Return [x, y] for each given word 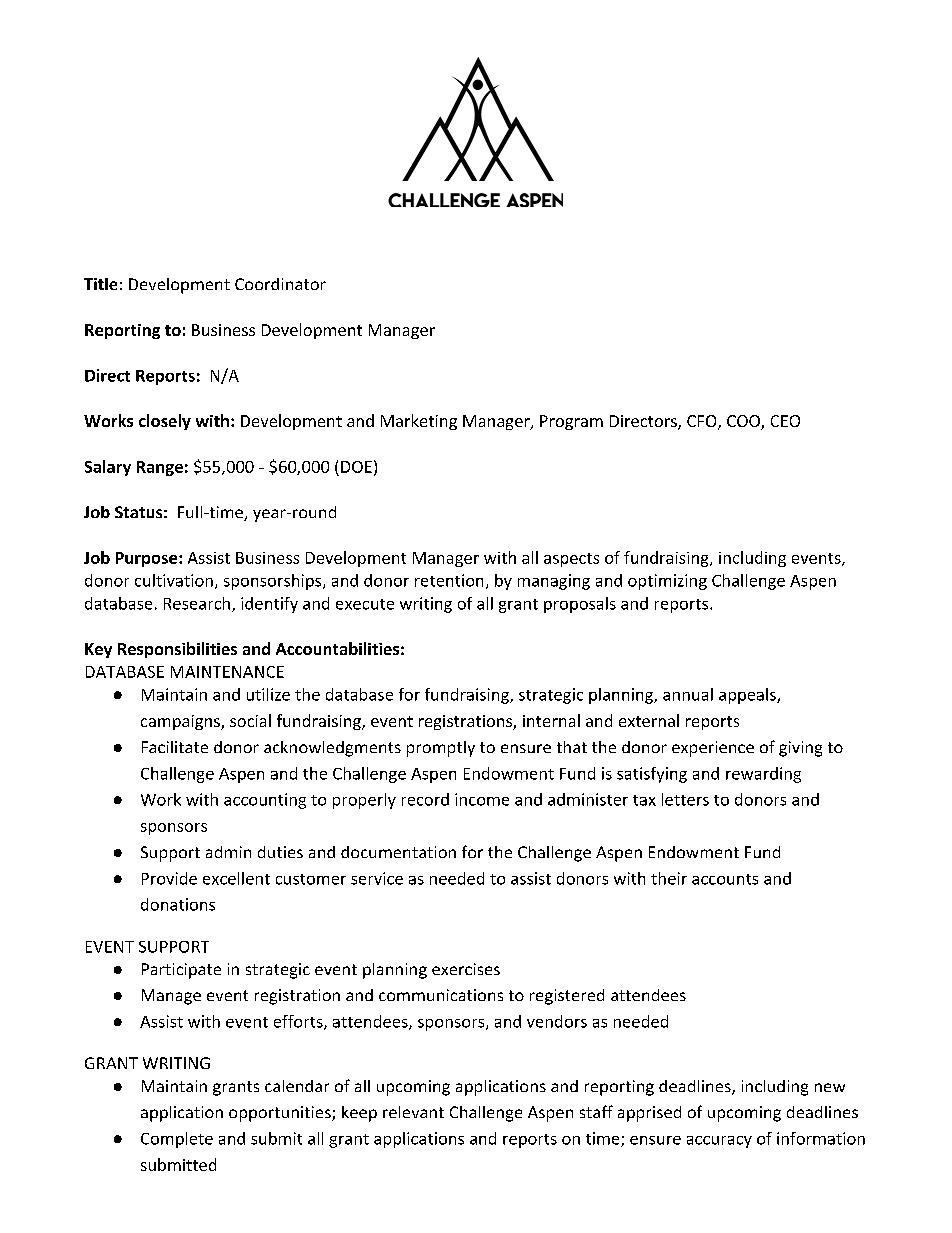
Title [100, 284]
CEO [785, 421]
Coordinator [280, 284]
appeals [748, 696]
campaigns [181, 722]
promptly [441, 749]
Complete [177, 1140]
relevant [413, 1112]
